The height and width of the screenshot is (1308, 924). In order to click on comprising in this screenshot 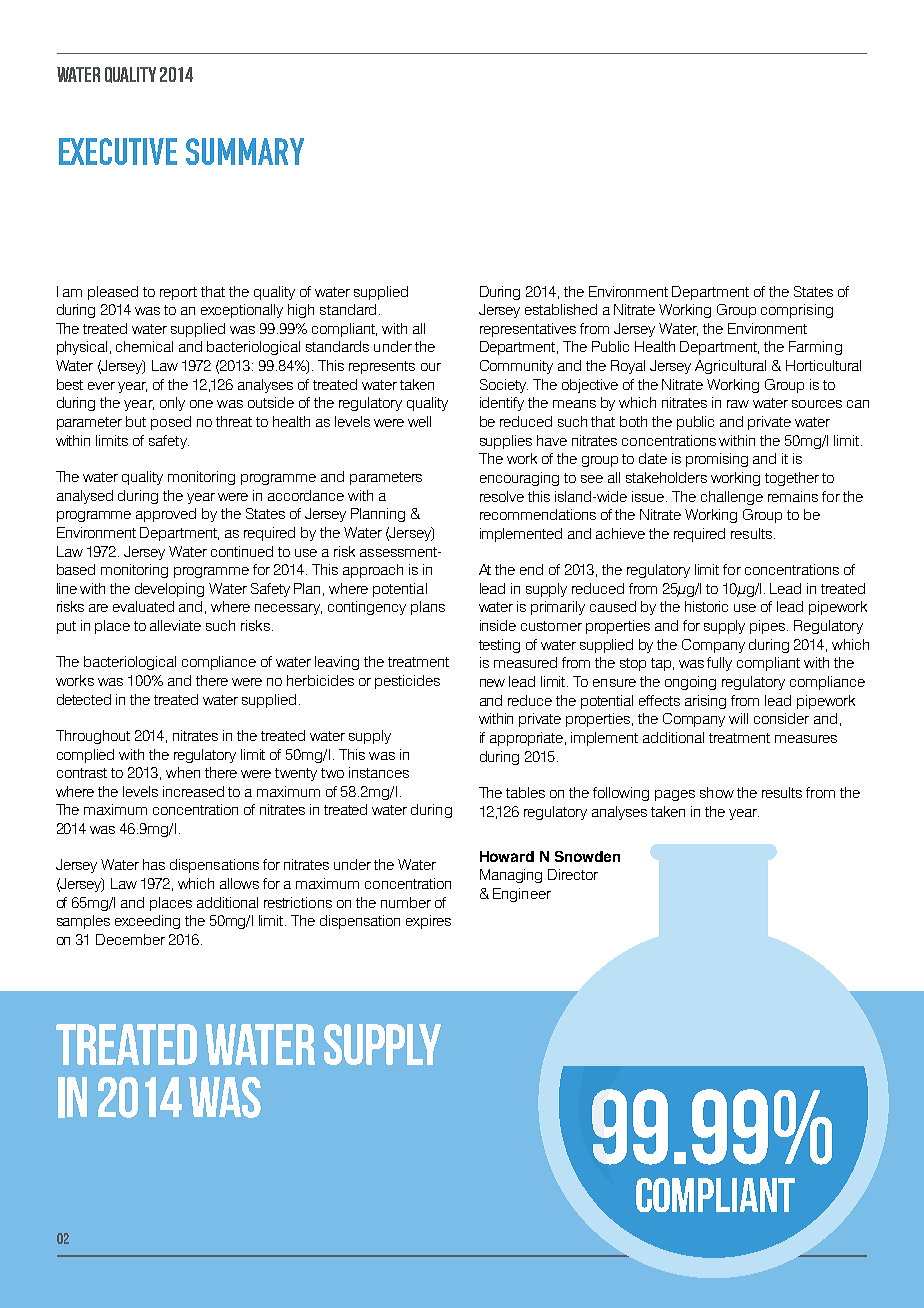, I will do `click(797, 311)`.
